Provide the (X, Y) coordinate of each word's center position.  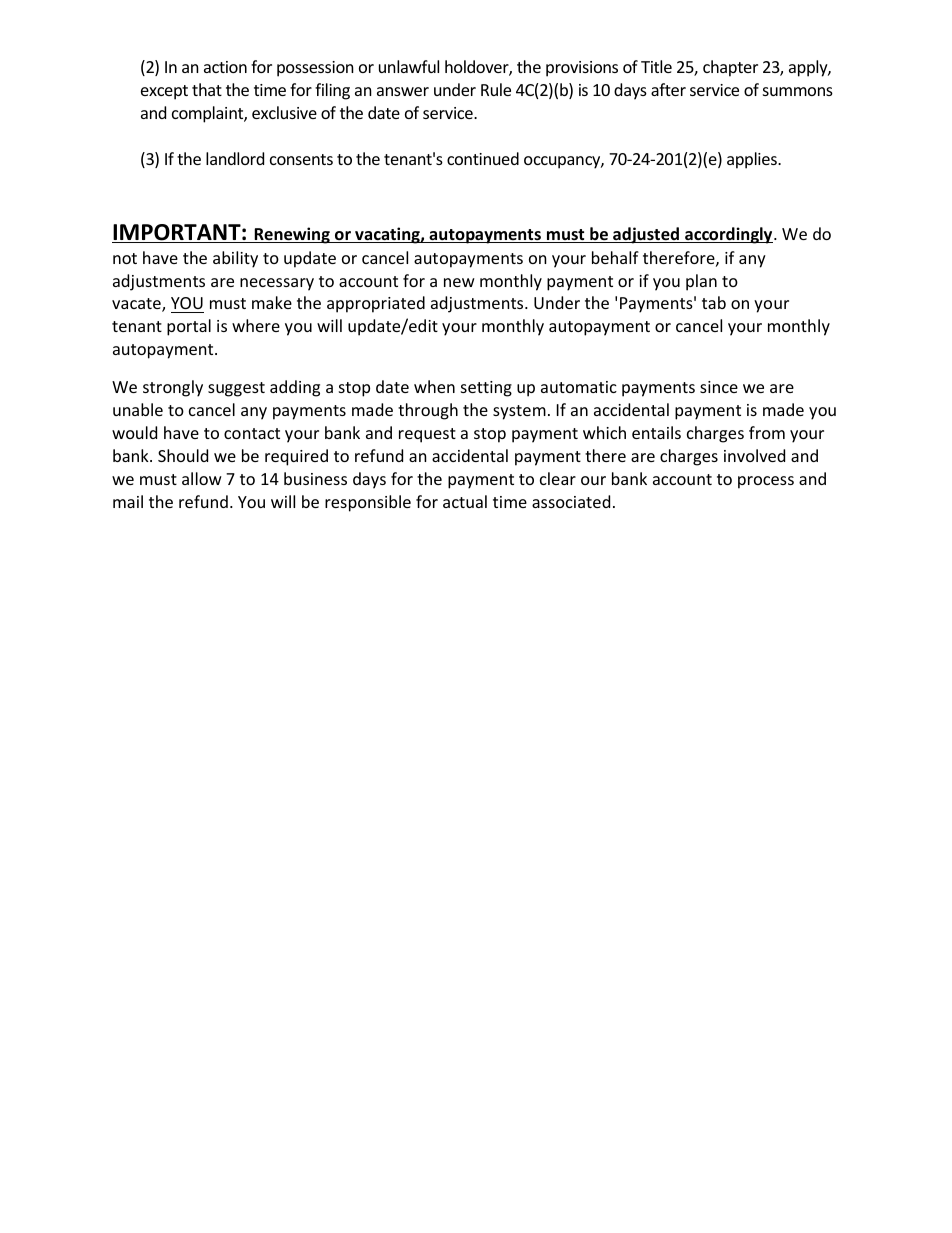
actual (465, 501)
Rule (496, 89)
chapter (730, 68)
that (207, 89)
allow (202, 478)
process (766, 482)
